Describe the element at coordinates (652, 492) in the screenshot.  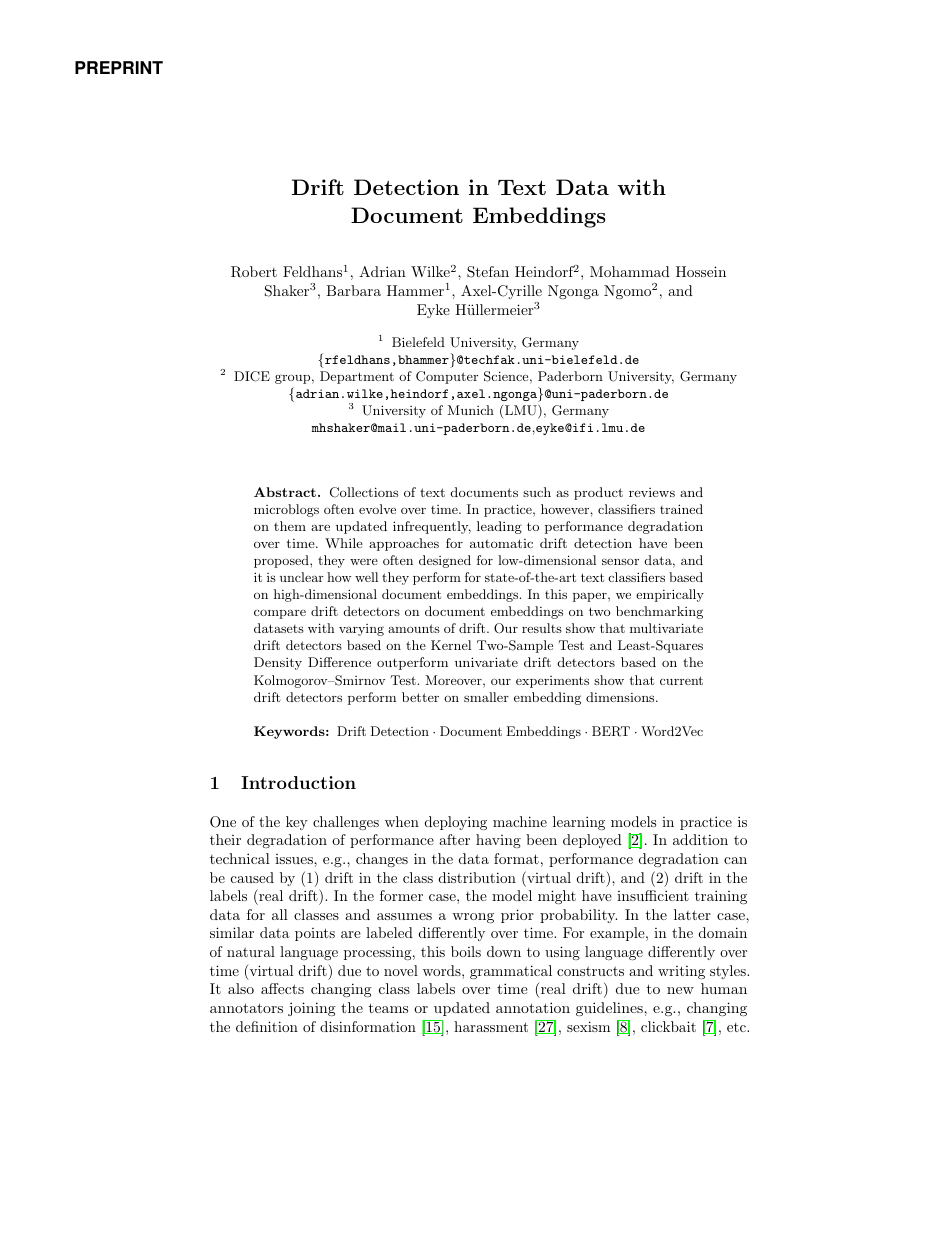
I see `reviews` at that location.
